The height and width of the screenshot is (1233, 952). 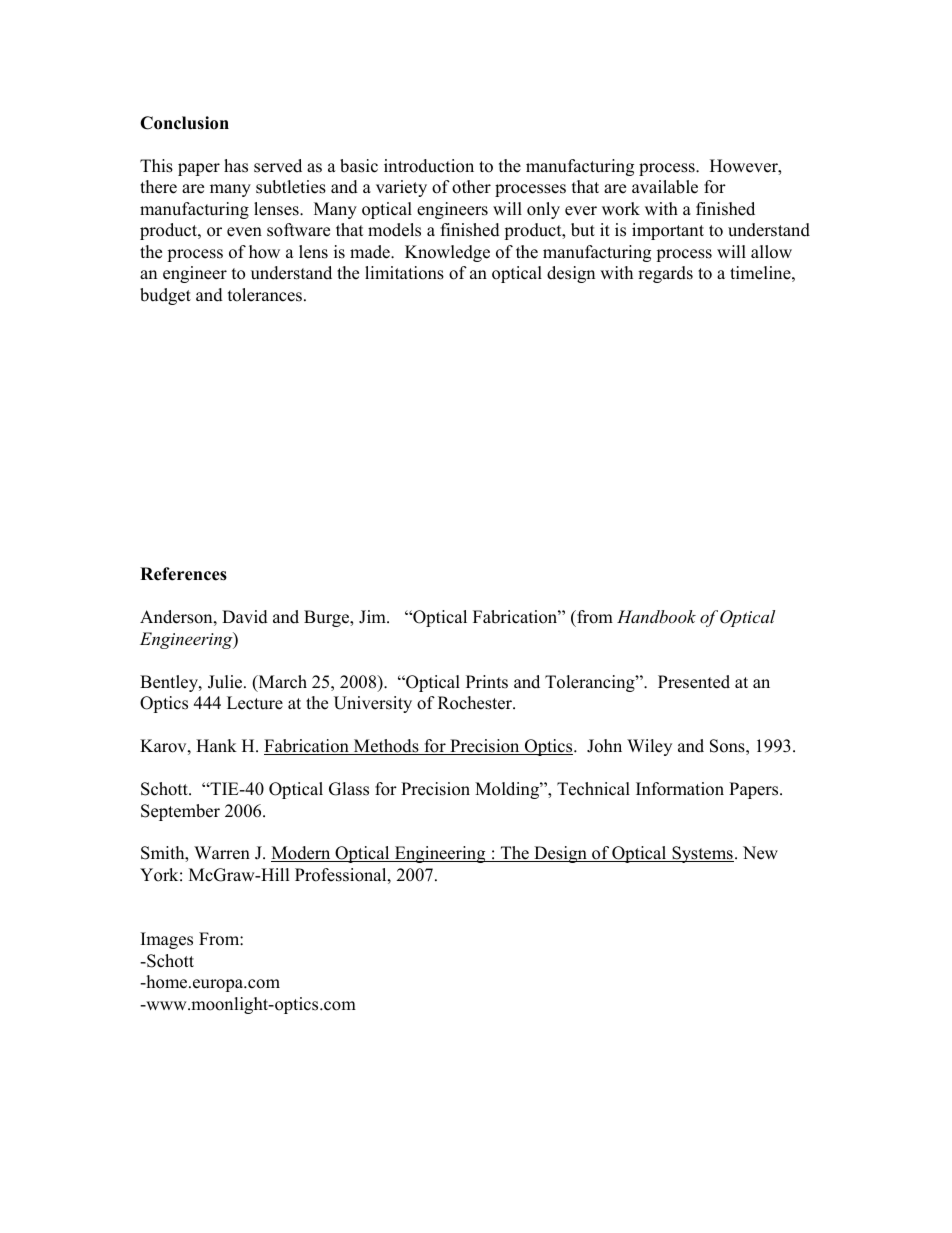 What do you see at coordinates (702, 854) in the screenshot?
I see `Systems` at bounding box center [702, 854].
